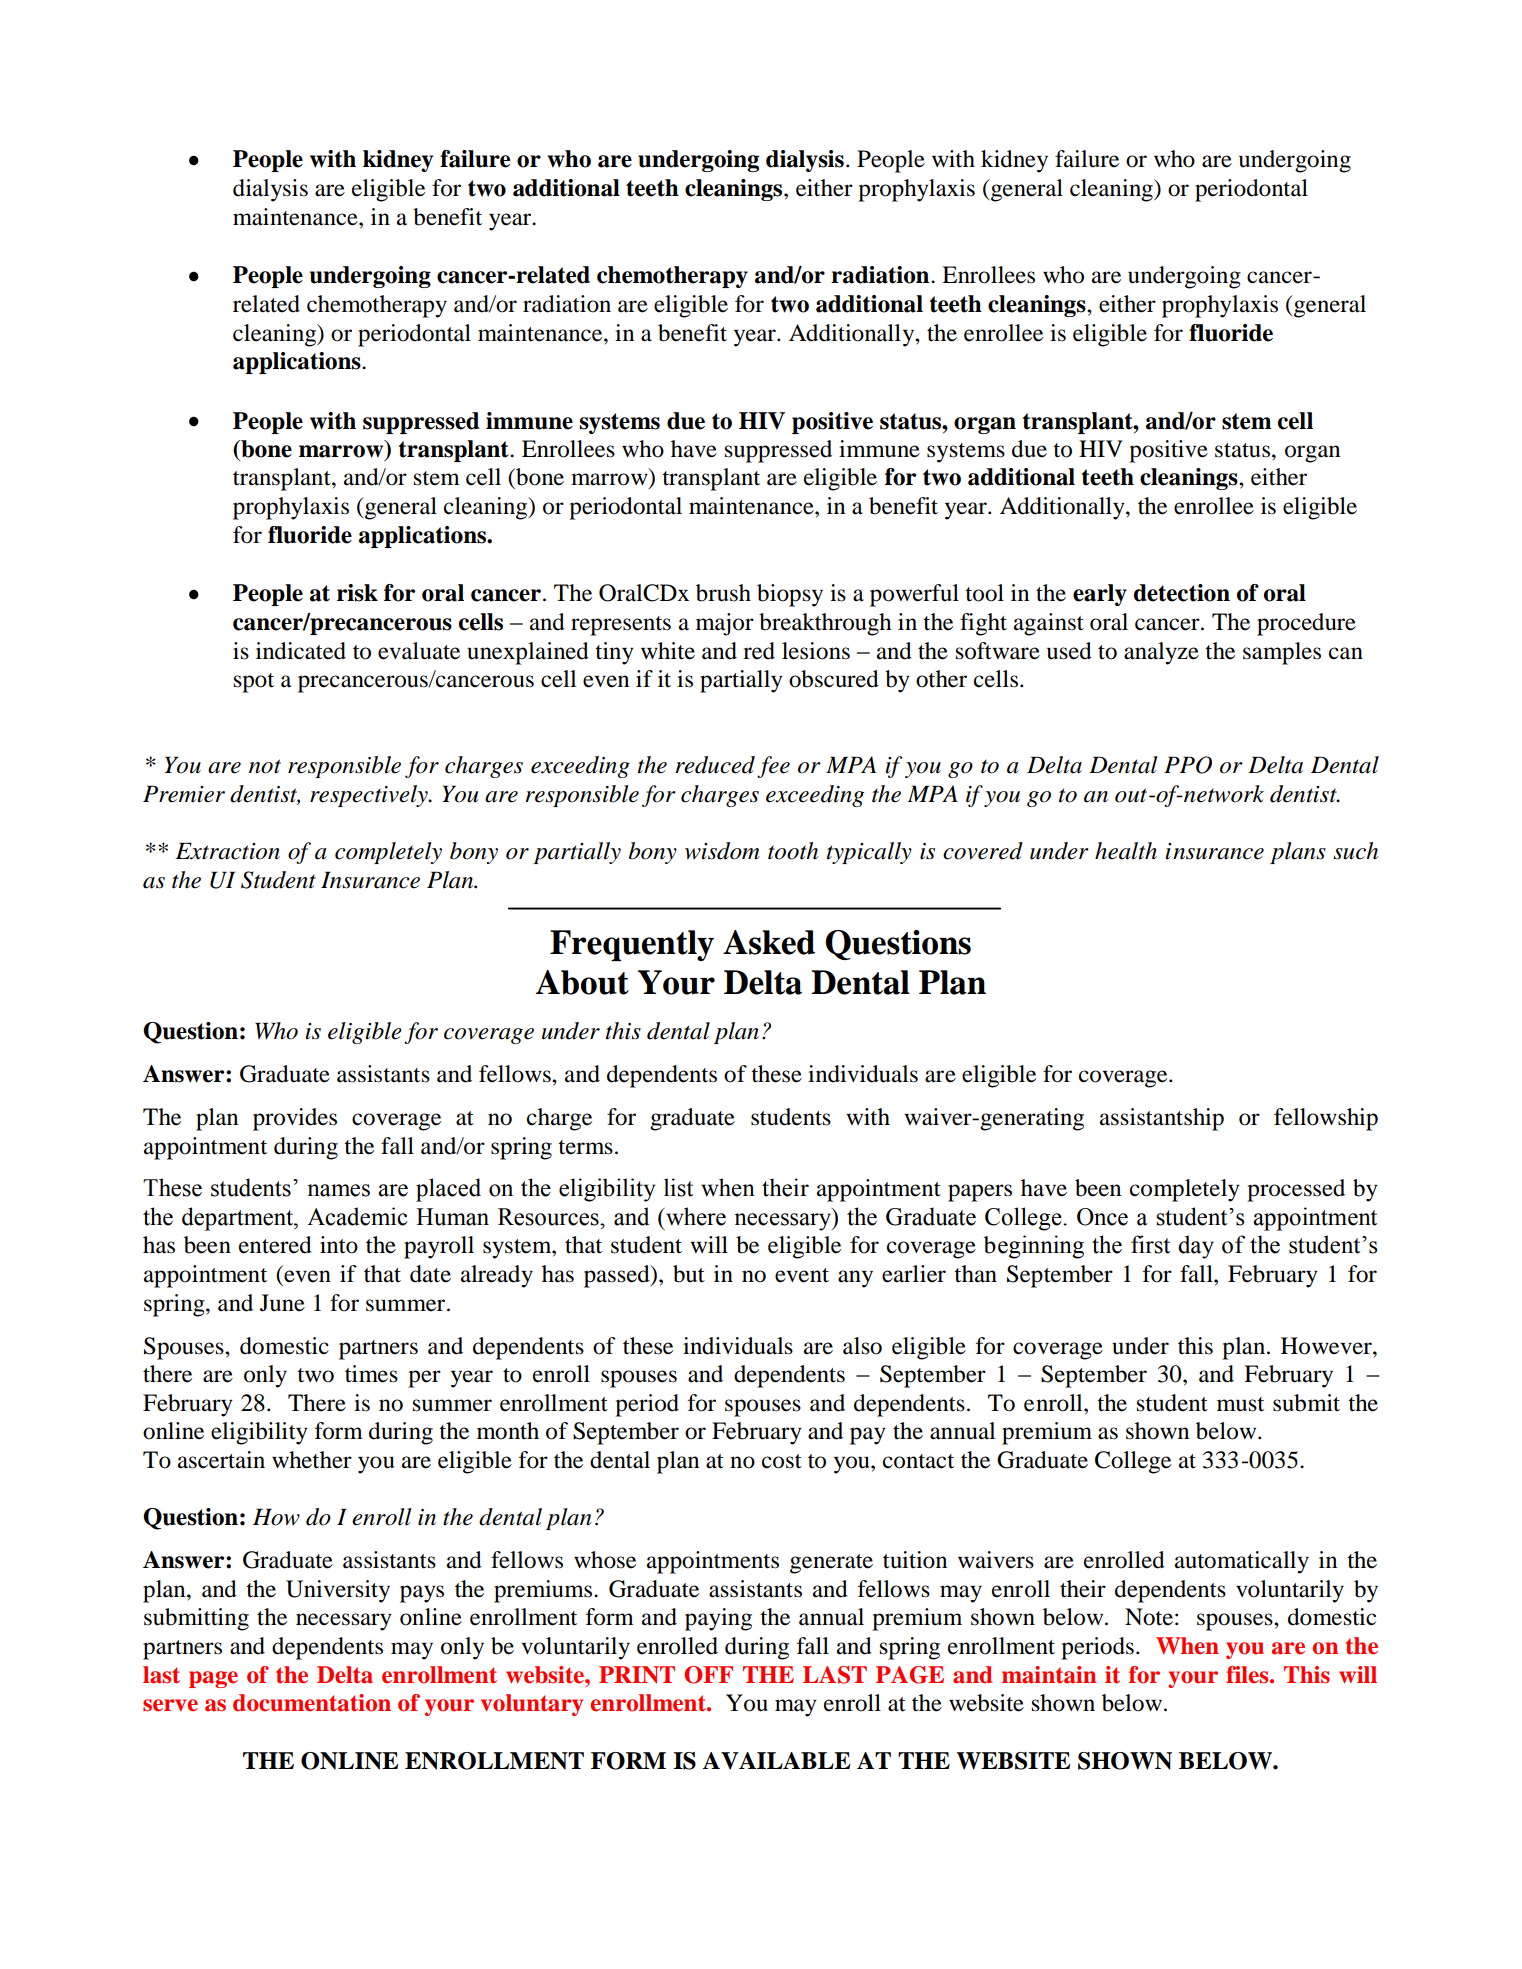 This screenshot has width=1522, height=1969. Describe the element at coordinates (371, 1374) in the screenshot. I see `times` at that location.
